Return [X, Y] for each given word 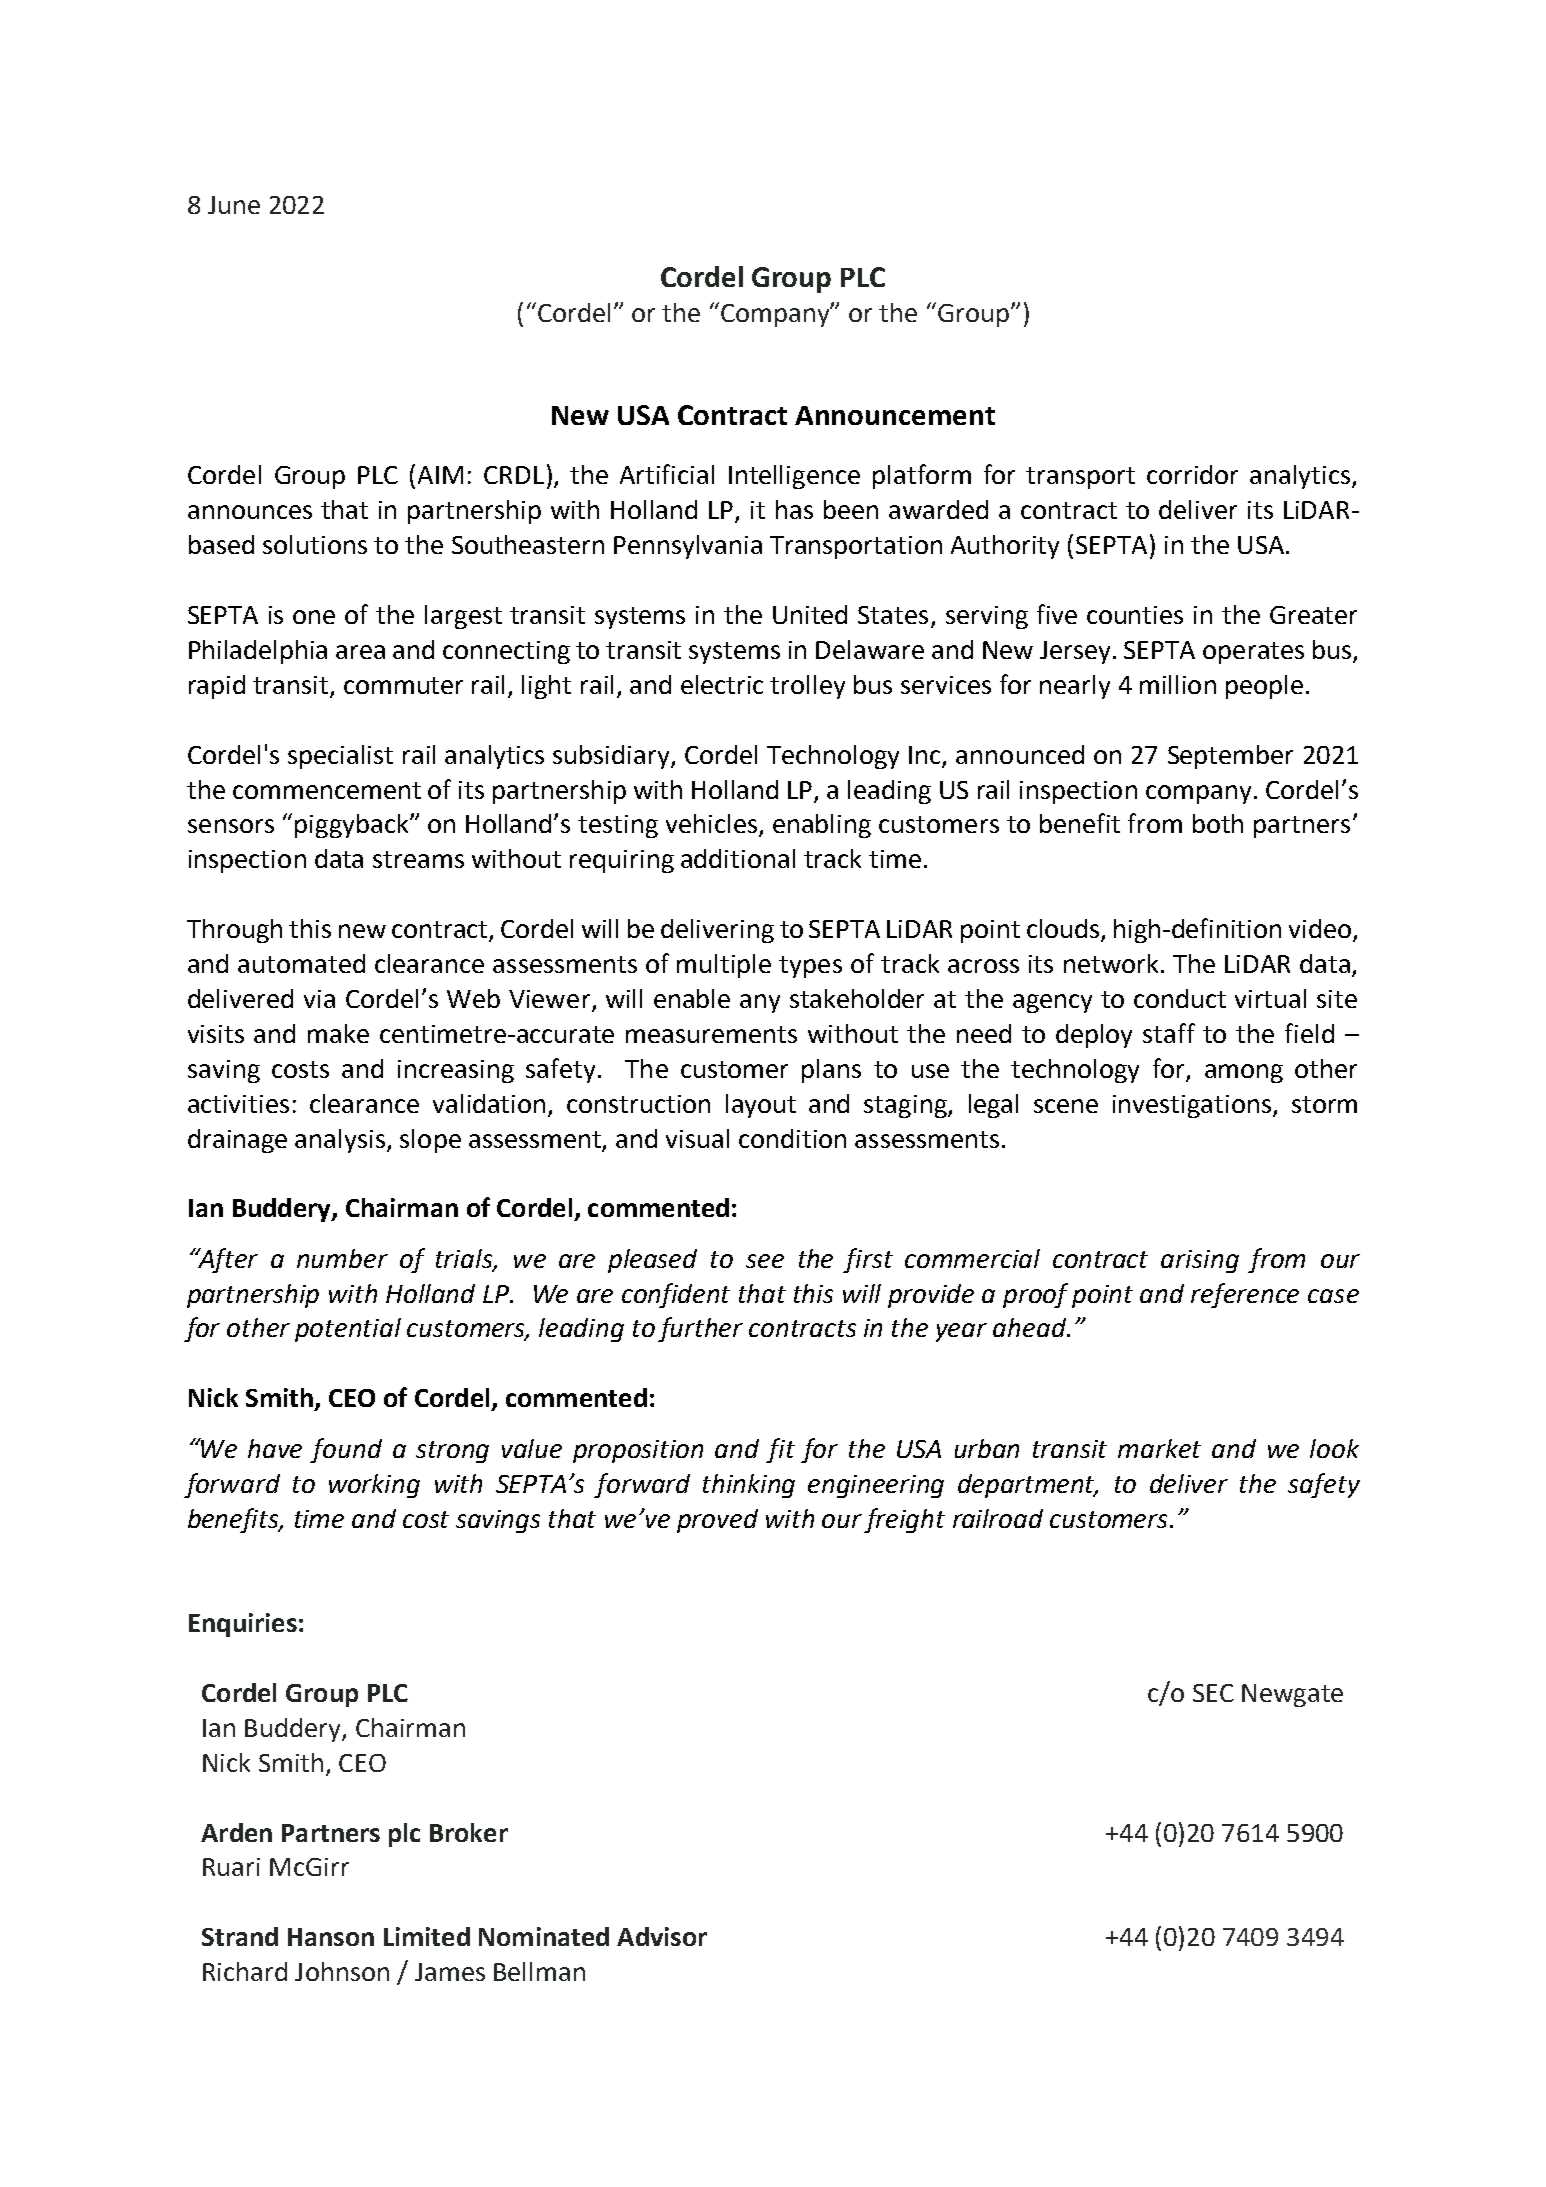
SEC [1213, 1693]
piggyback [353, 826]
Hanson [331, 1937]
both [1218, 823]
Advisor [662, 1936]
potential [348, 1330]
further [700, 1329]
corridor [1192, 474]
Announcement [895, 415]
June [234, 205]
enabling [822, 826]
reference [1245, 1295]
